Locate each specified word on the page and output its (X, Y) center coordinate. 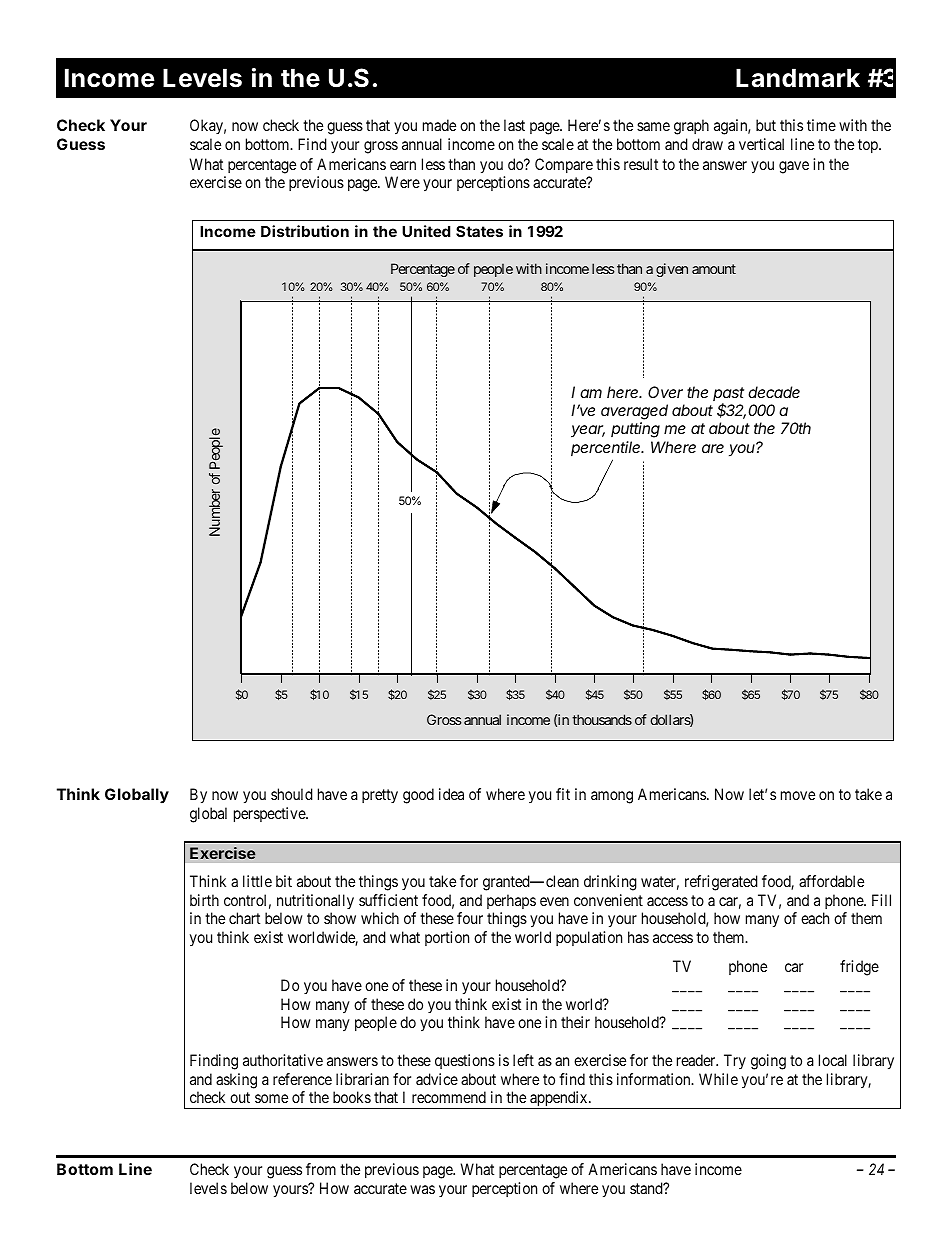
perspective (270, 815)
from (321, 1169)
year (588, 431)
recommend (449, 1097)
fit (563, 794)
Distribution (305, 231)
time (821, 125)
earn (403, 165)
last (514, 125)
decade (774, 392)
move (798, 795)
